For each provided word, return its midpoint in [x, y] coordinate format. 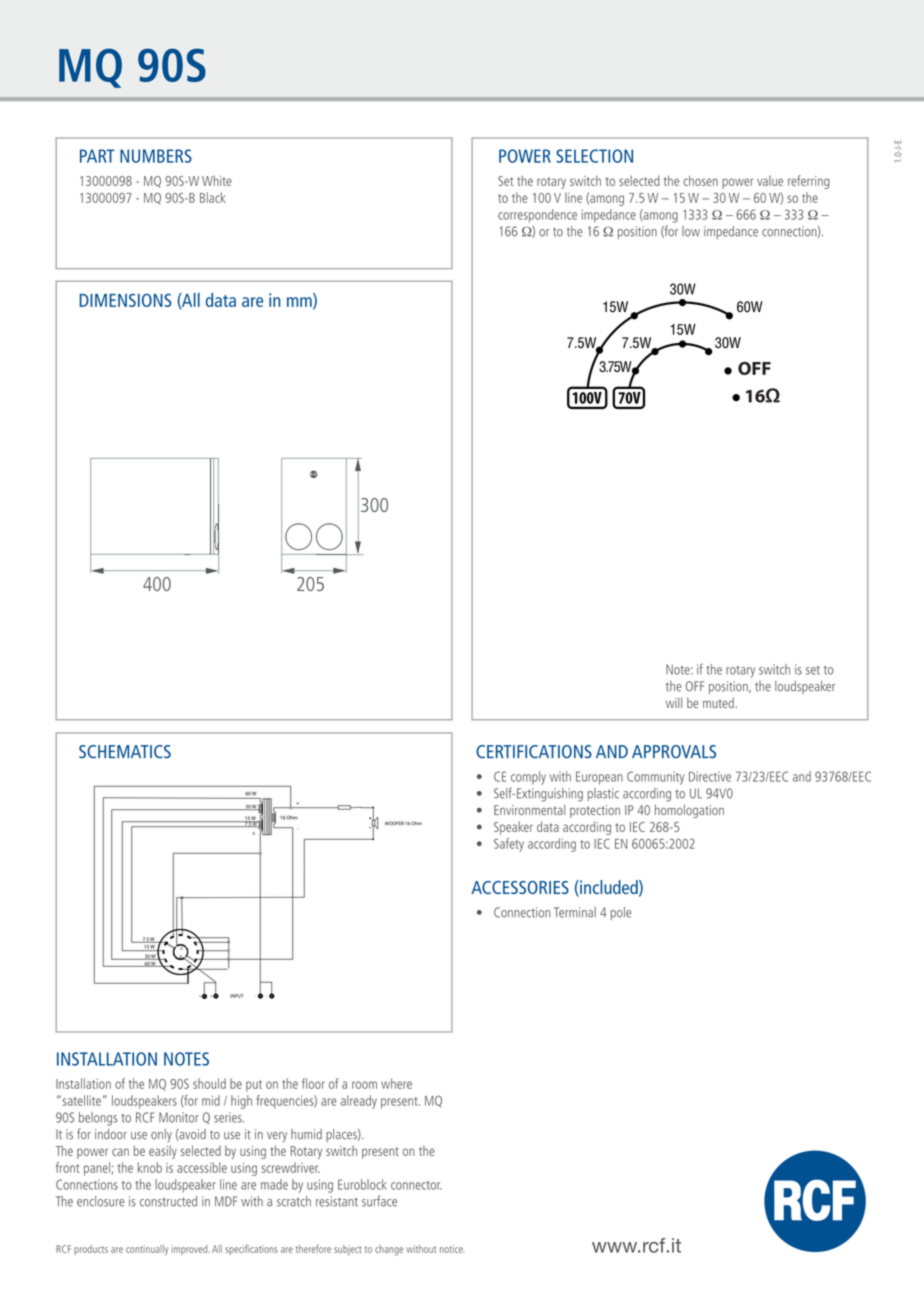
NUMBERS [156, 156]
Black [213, 197]
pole [621, 913]
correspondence [537, 216]
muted [719, 702]
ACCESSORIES [520, 887]
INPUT [236, 996]
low [691, 231]
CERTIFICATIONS [534, 752]
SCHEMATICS [125, 752]
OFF [695, 686]
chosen [700, 180]
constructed [168, 1201]
